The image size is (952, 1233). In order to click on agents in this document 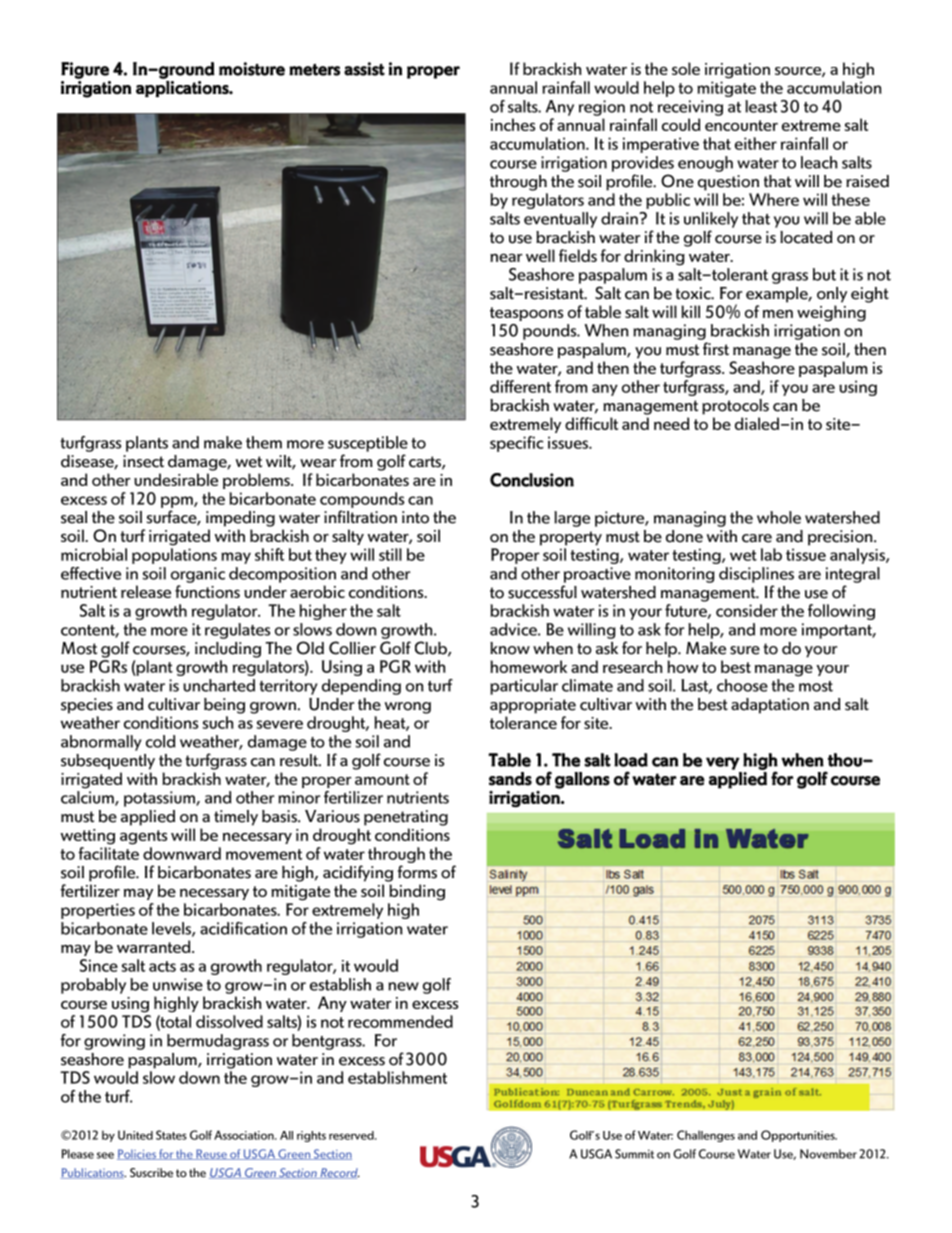, I will do `click(143, 837)`.
